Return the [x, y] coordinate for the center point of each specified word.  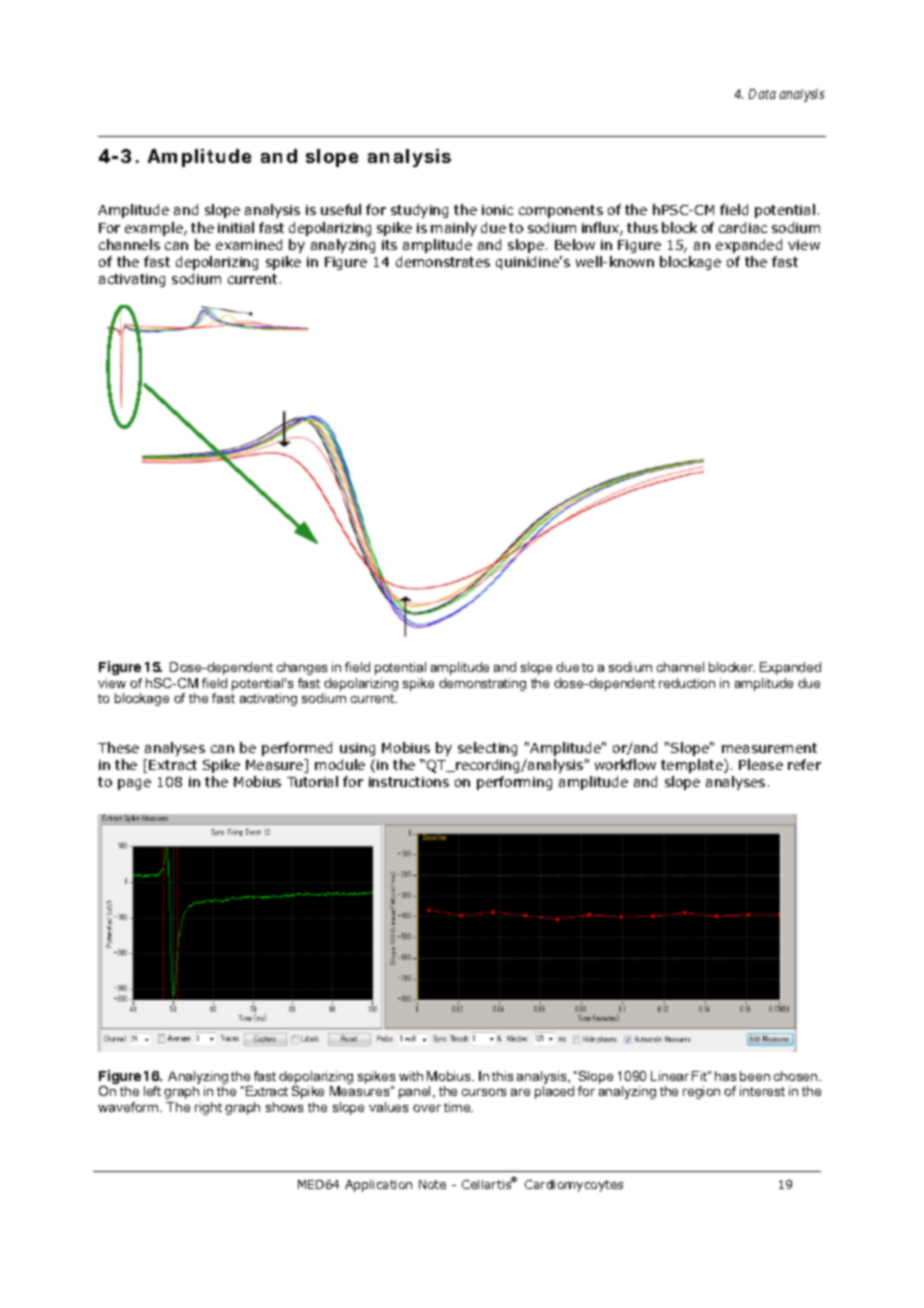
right [208, 1108]
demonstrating [482, 684]
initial [236, 227]
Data [762, 94]
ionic [497, 210]
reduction [687, 683]
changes [302, 668]
